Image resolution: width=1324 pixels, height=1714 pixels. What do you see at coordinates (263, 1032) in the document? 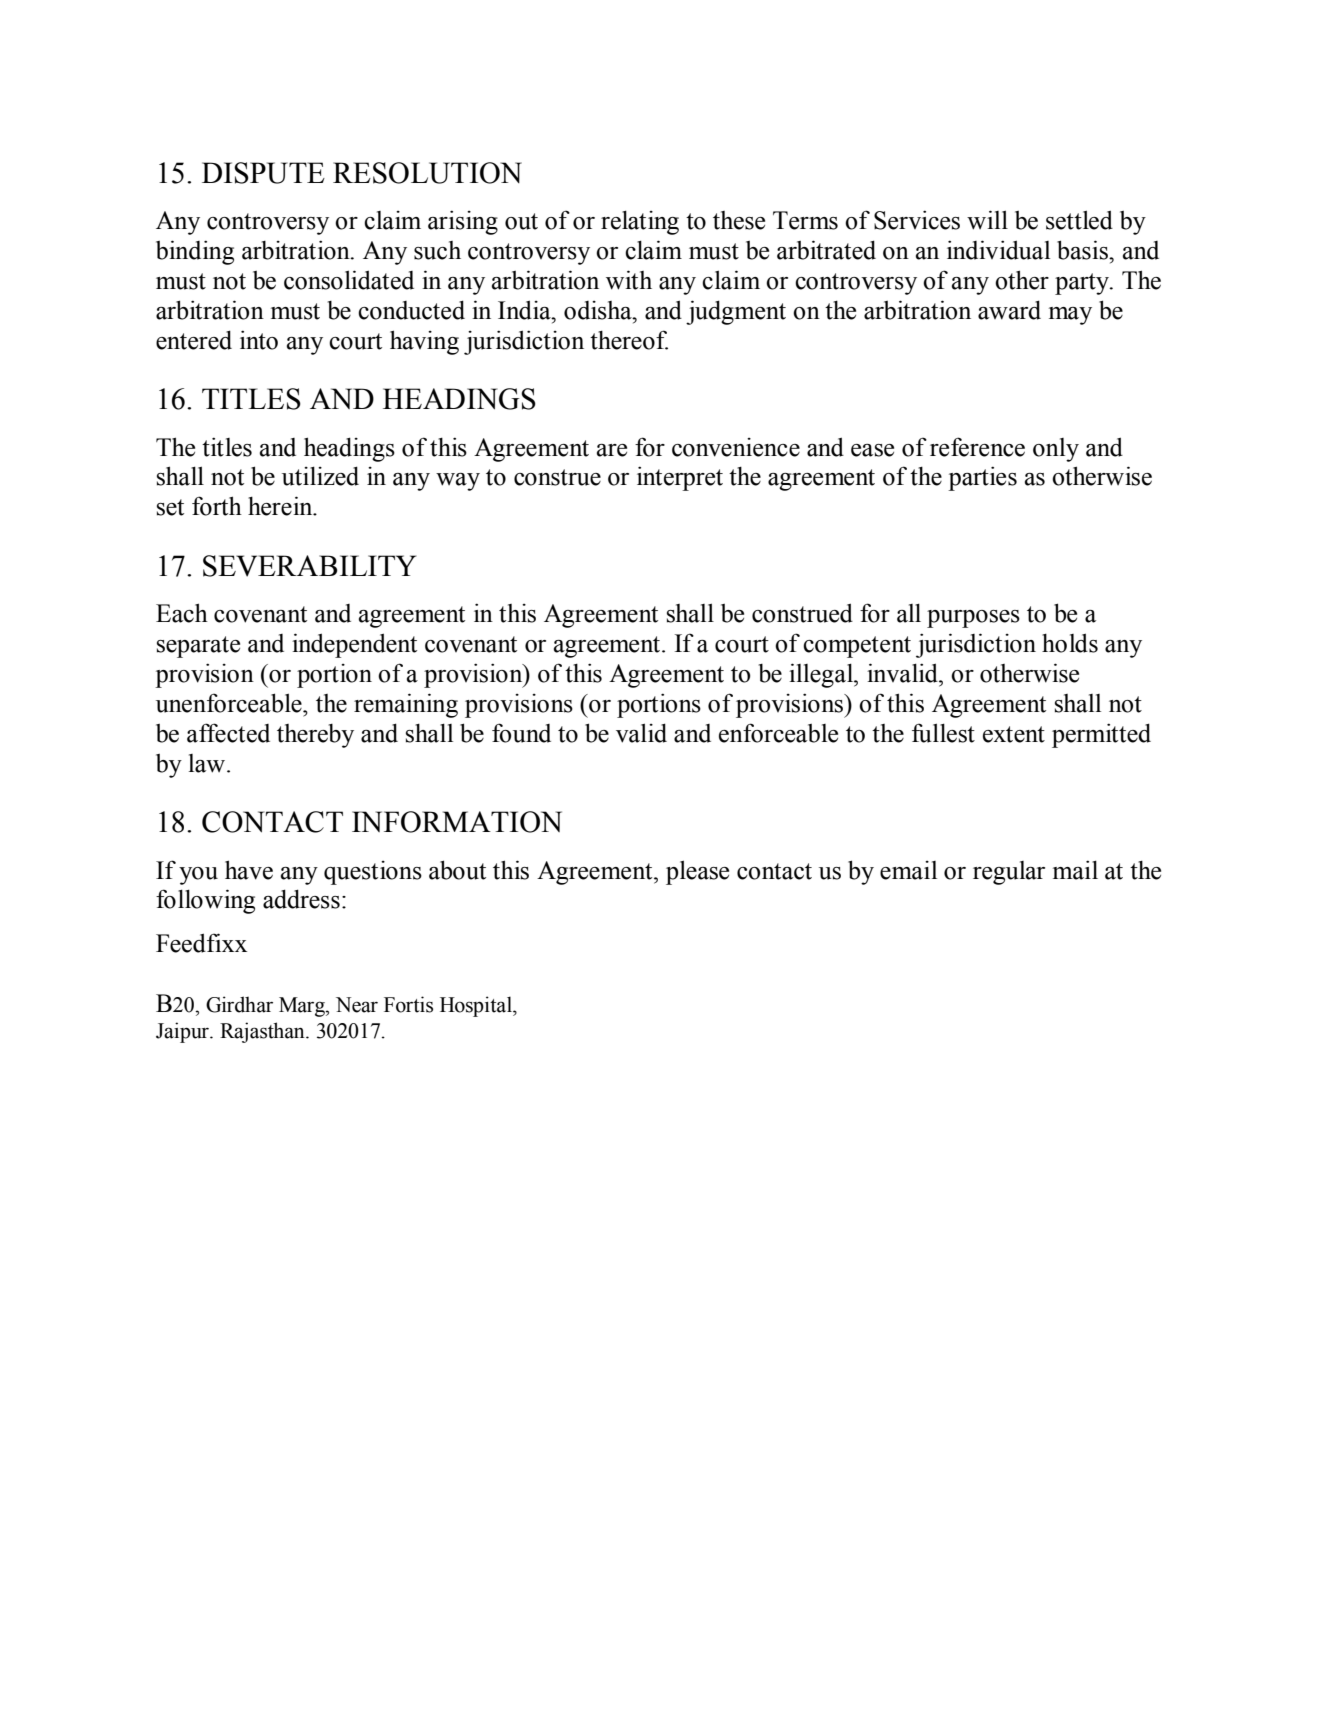
I see `Rajasthan` at bounding box center [263, 1032].
